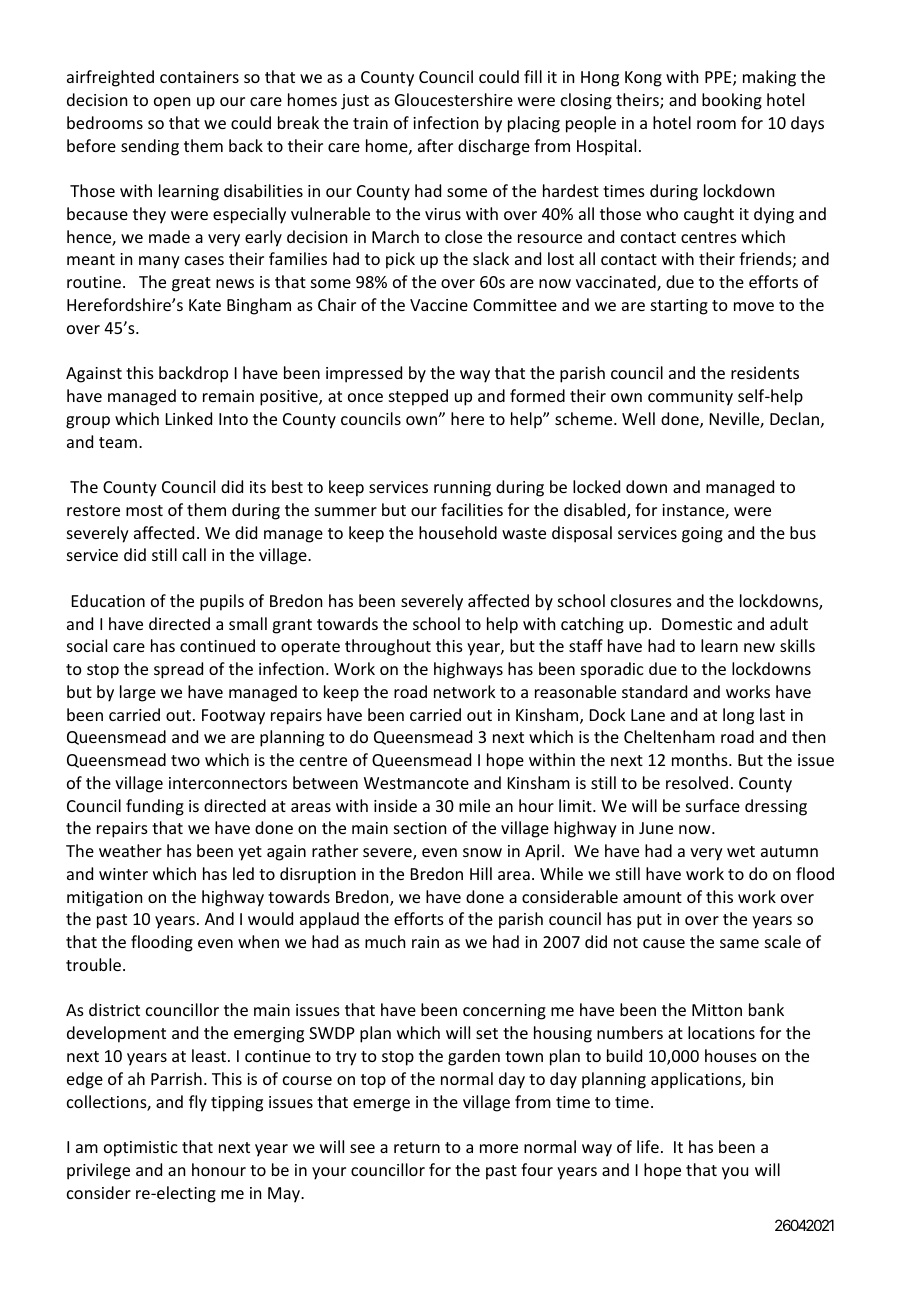  I want to click on booking, so click(732, 101).
